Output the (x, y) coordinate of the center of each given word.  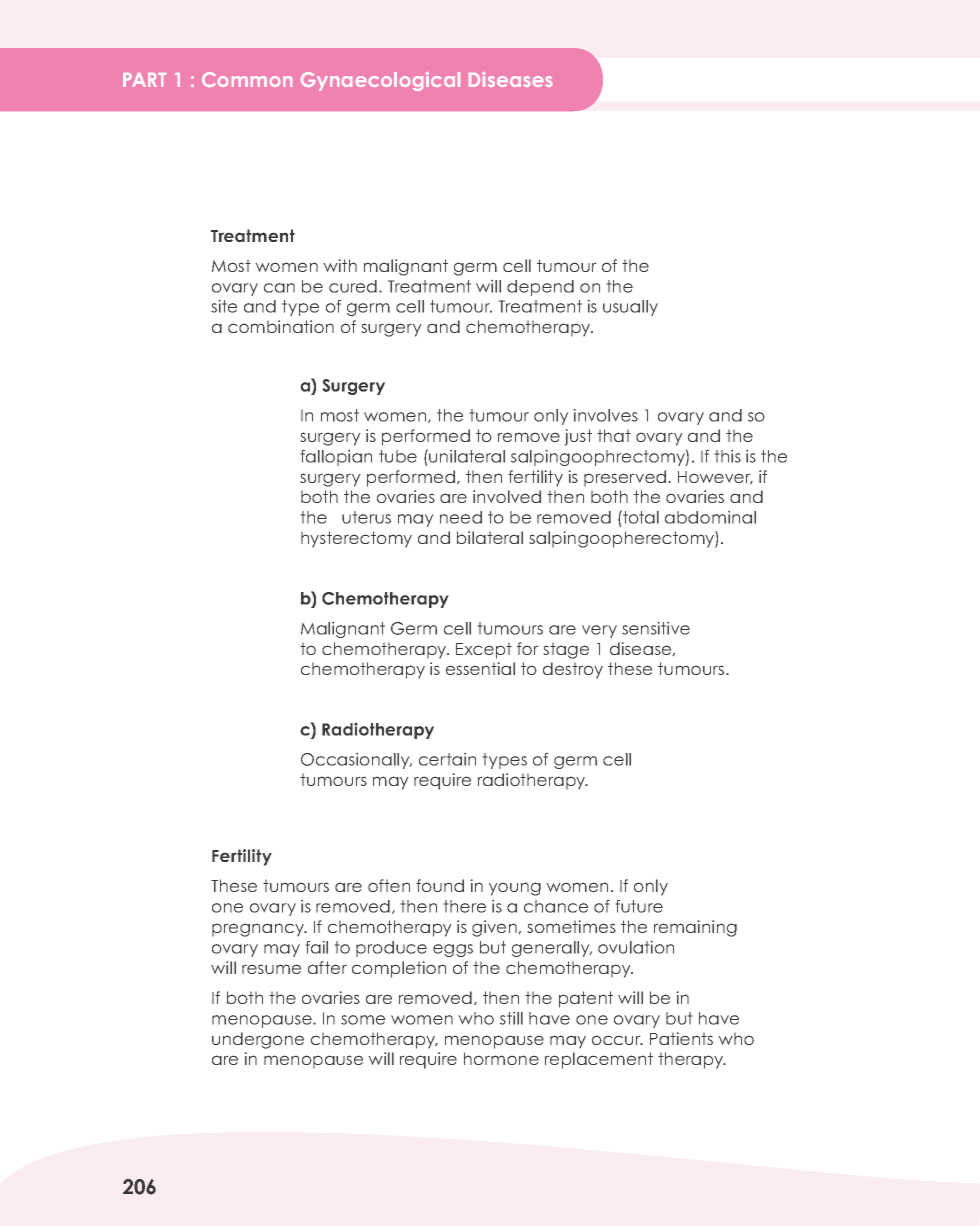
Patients (681, 1038)
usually (630, 308)
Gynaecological (380, 81)
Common (247, 79)
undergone (258, 1040)
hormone (501, 1058)
